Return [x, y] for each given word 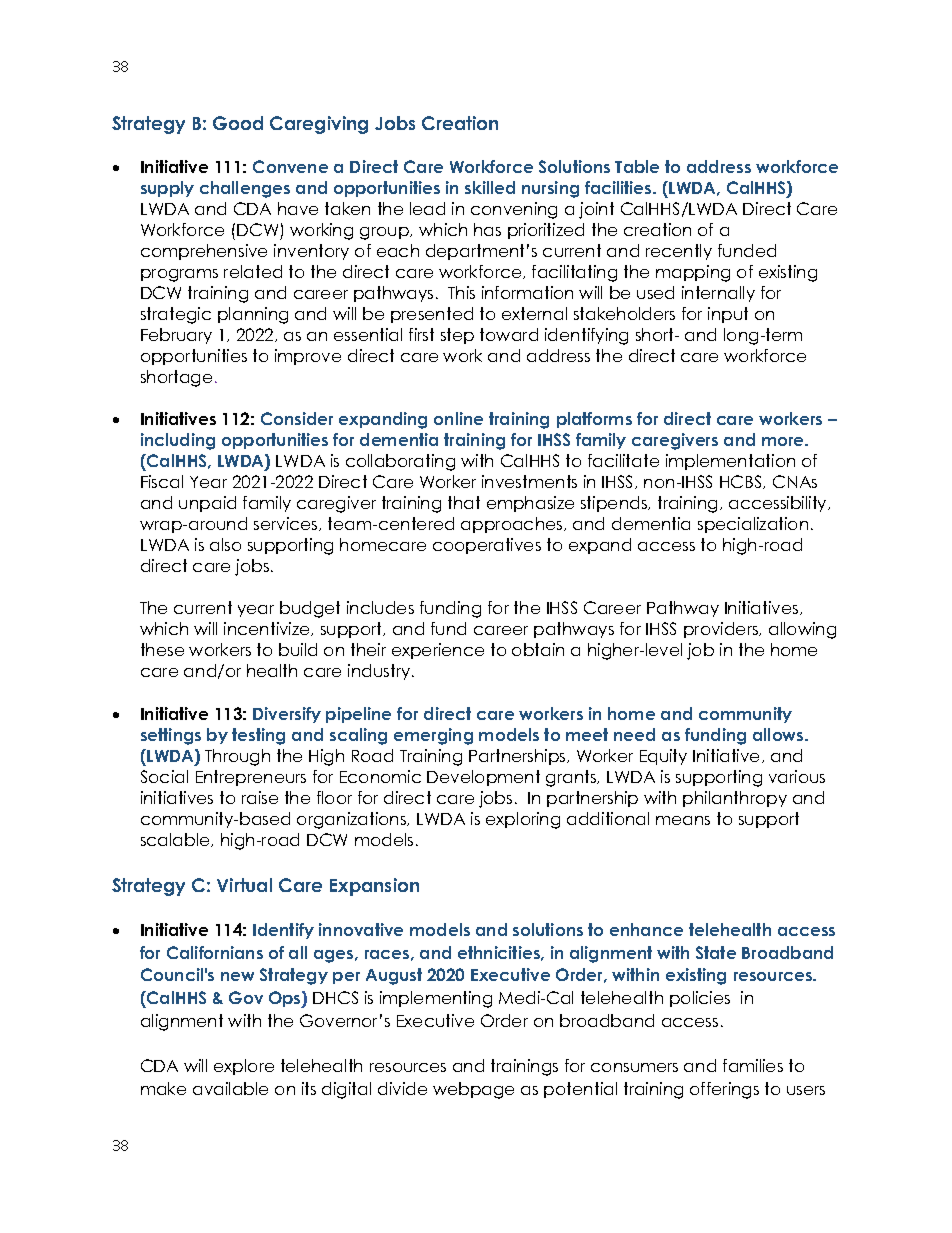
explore [244, 1067]
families [753, 1065]
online [458, 418]
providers [722, 630]
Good [238, 123]
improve [308, 357]
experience [438, 651]
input [728, 315]
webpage [473, 1090]
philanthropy [735, 799]
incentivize [268, 629]
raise [260, 797]
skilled [490, 187]
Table [637, 166]
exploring [523, 820]
